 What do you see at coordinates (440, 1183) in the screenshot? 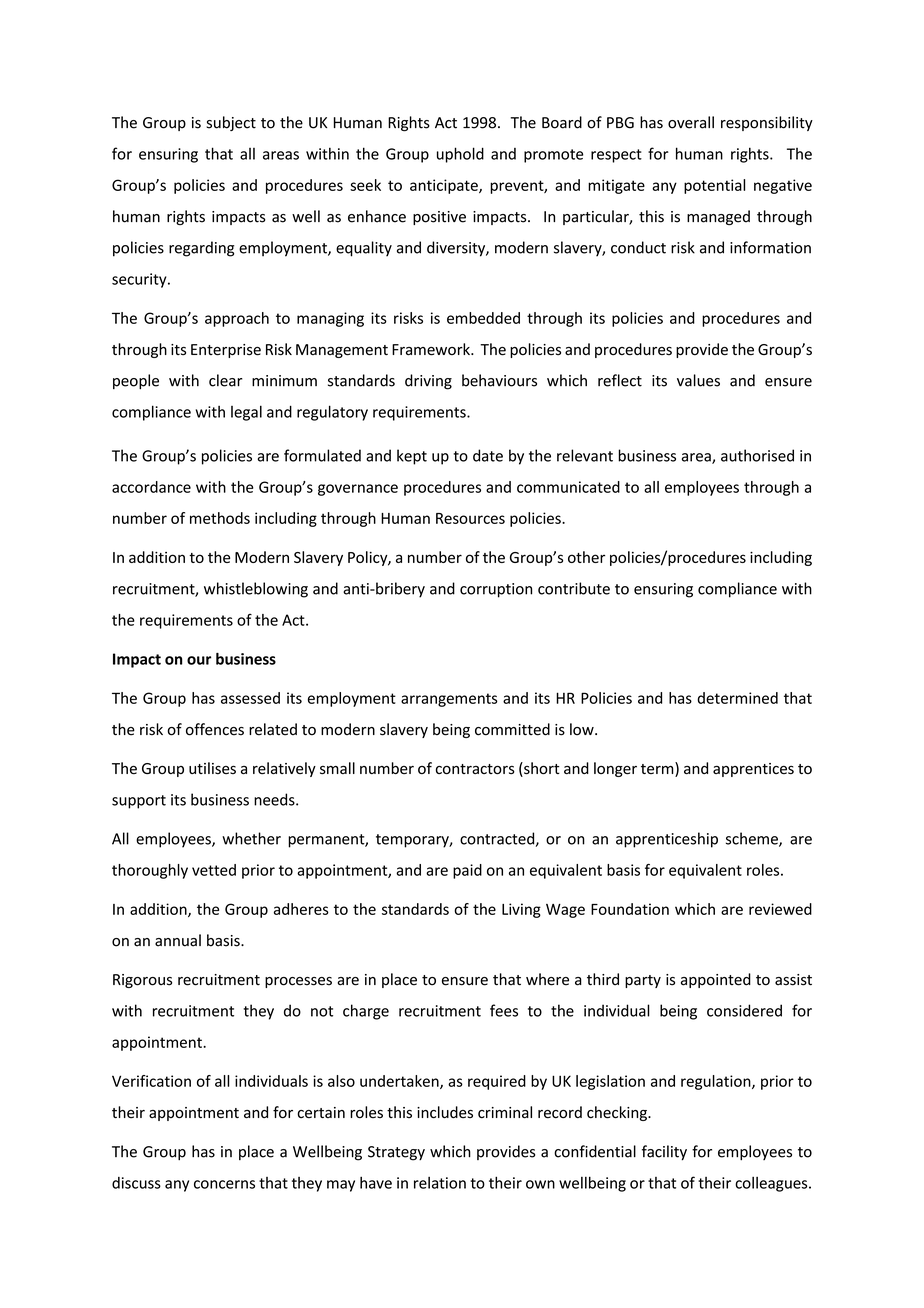
I see `relation` at bounding box center [440, 1183].
